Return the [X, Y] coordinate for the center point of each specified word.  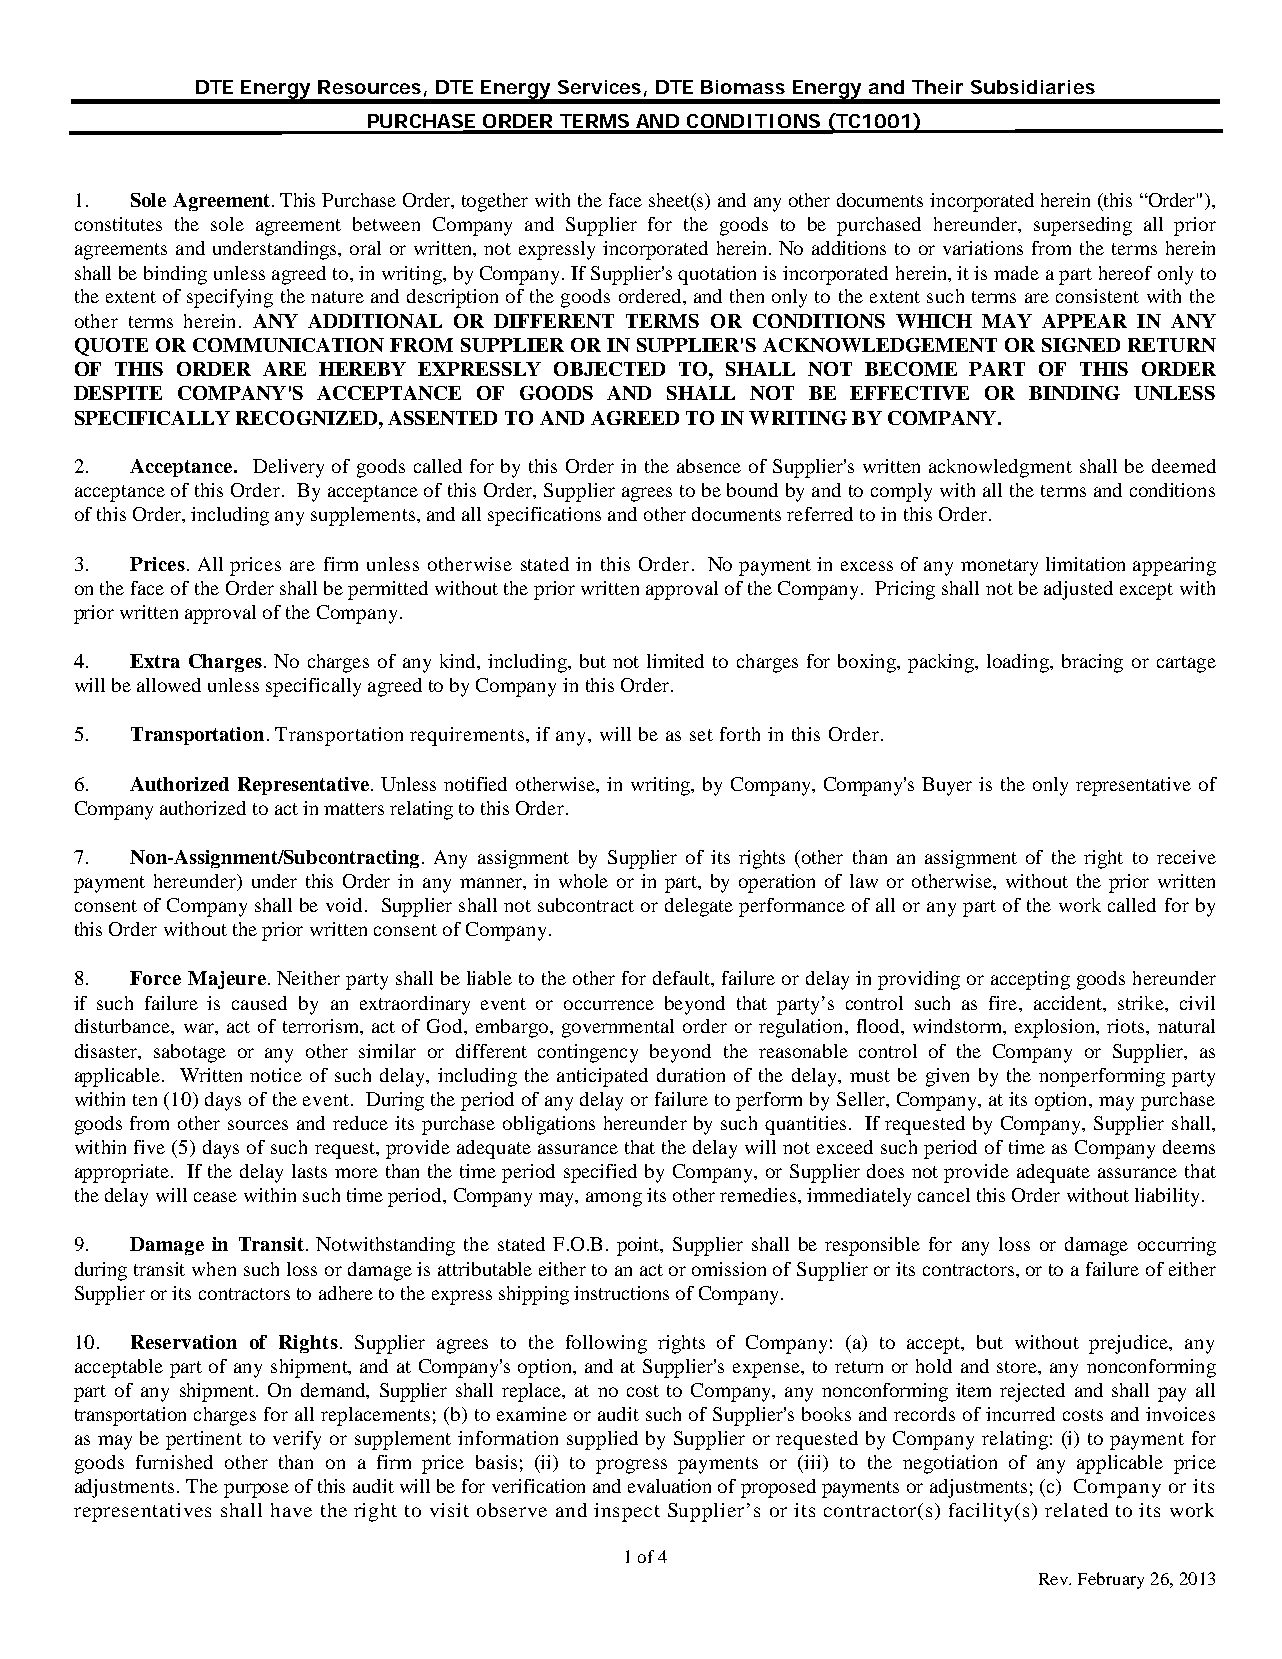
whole [583, 881]
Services [599, 87]
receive [1186, 857]
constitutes [118, 224]
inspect [627, 1512]
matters [354, 809]
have [291, 1510]
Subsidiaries [1033, 87]
